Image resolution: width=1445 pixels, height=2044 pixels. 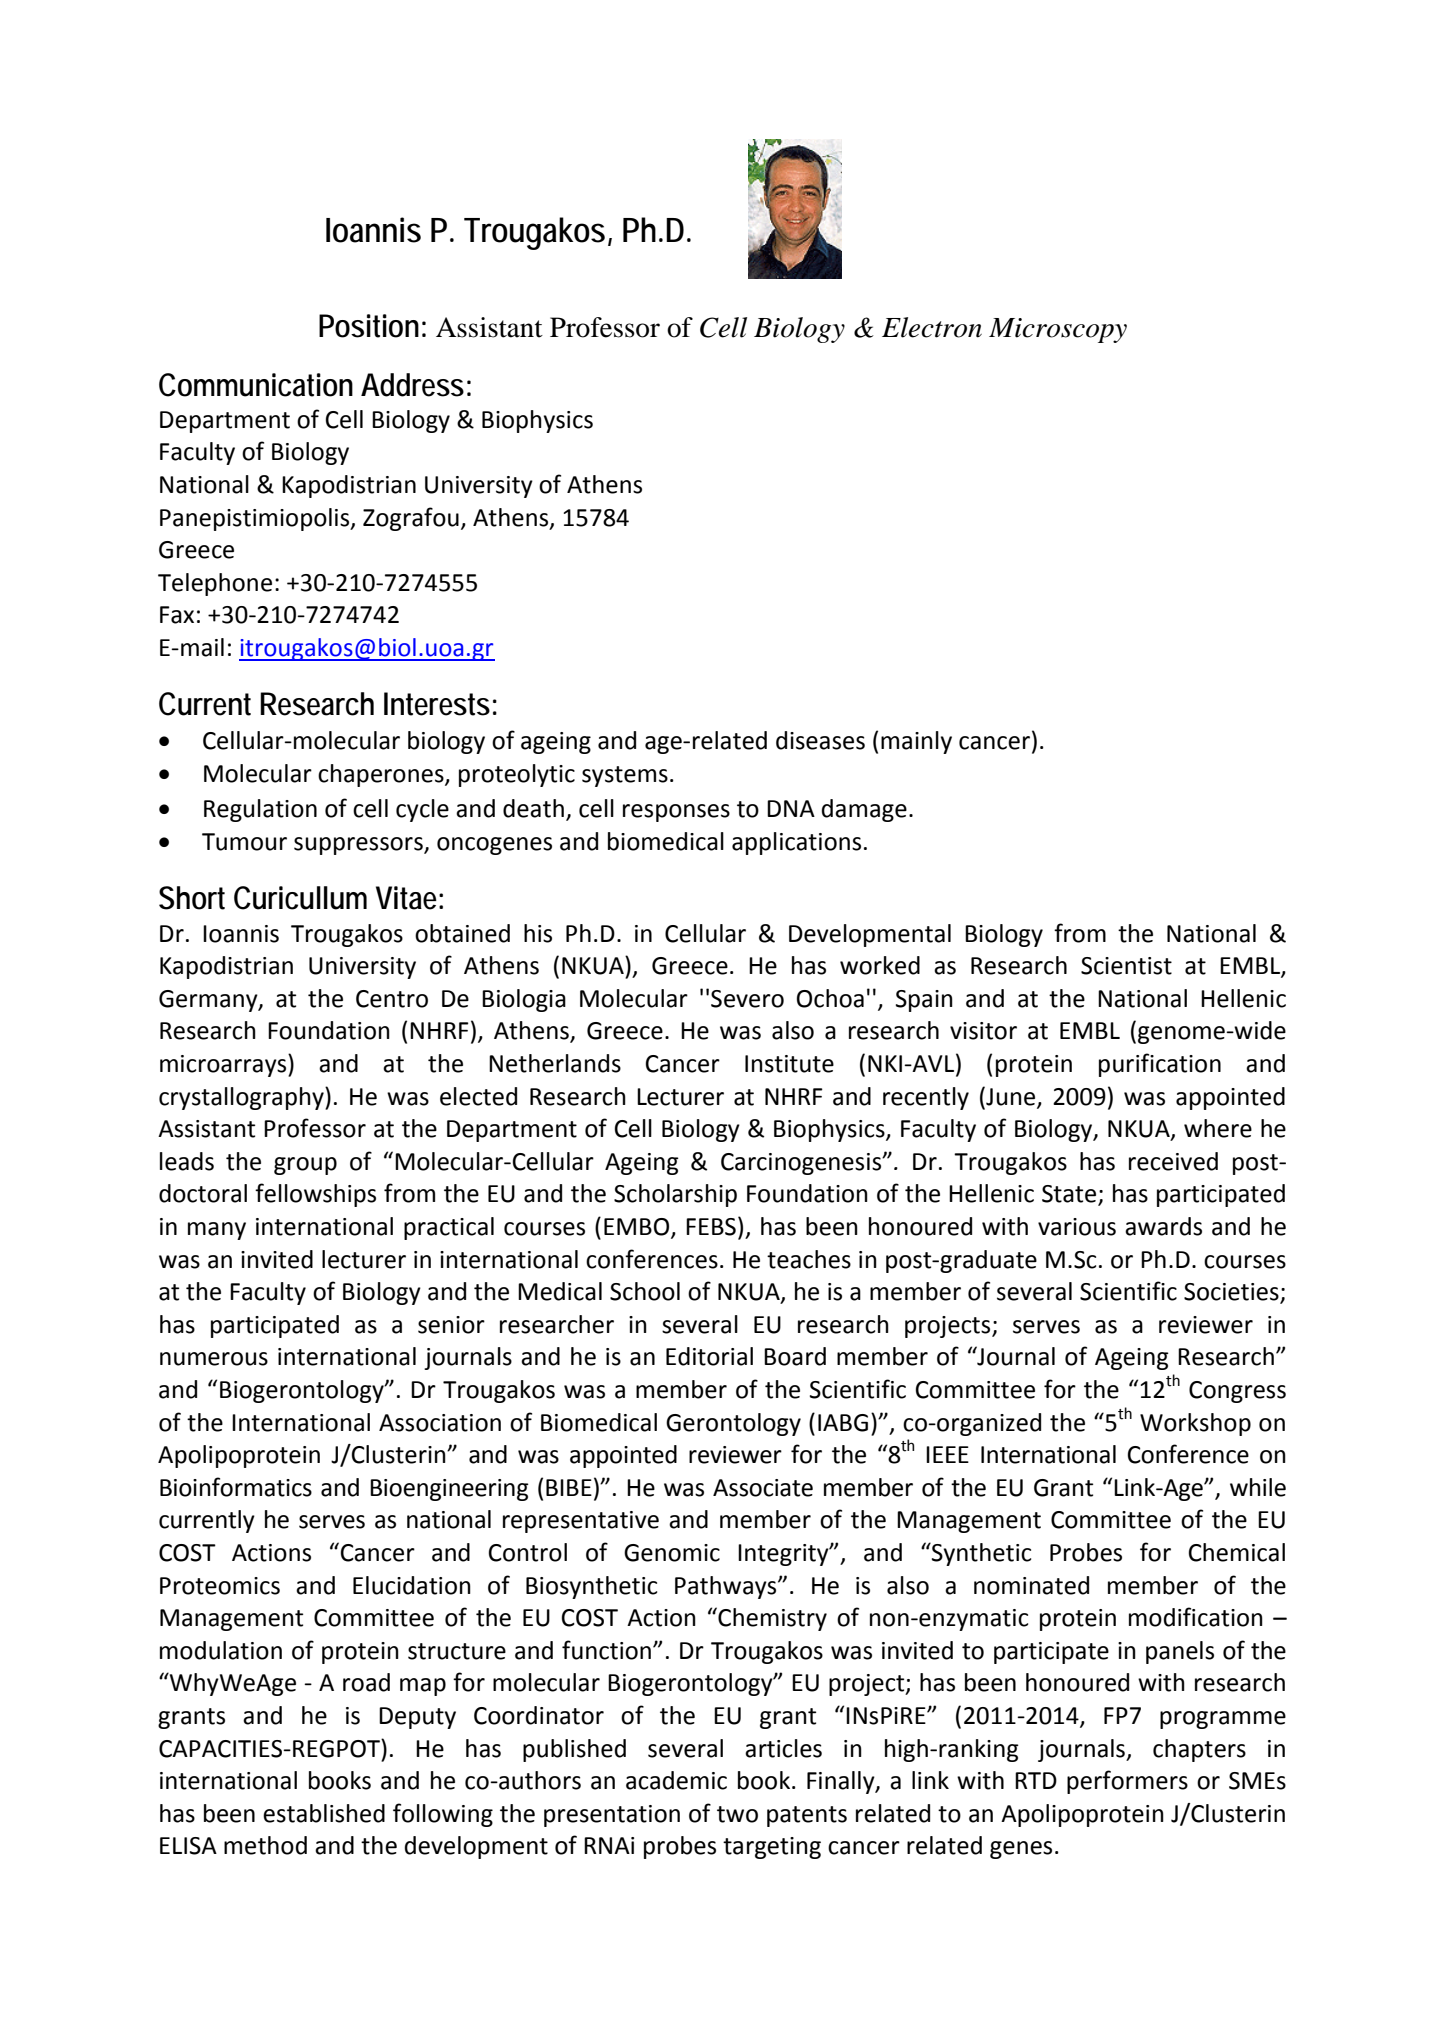 What do you see at coordinates (324, 1813) in the page?
I see `established` at bounding box center [324, 1813].
